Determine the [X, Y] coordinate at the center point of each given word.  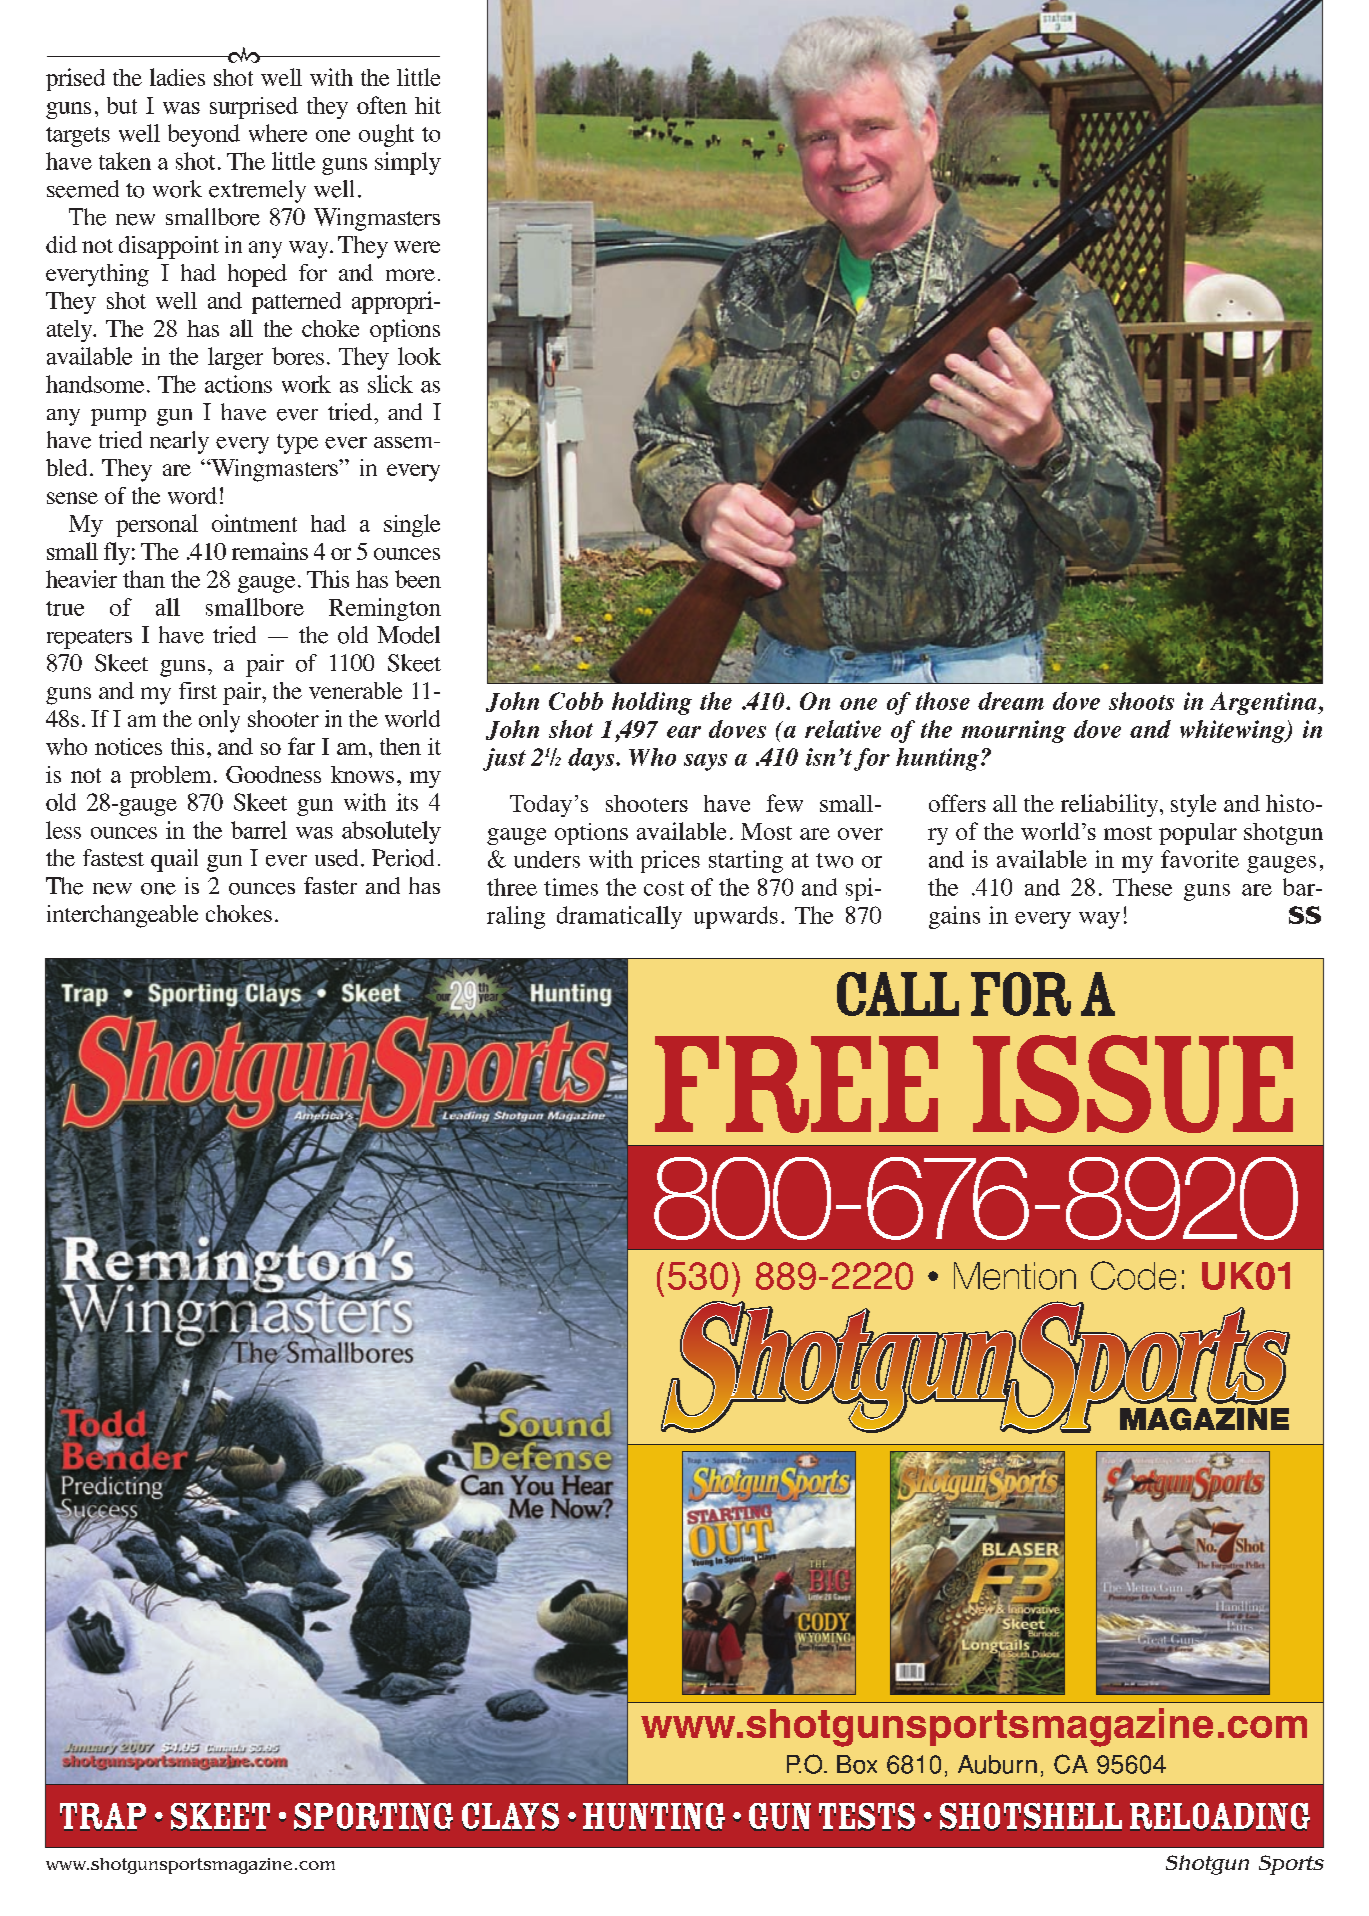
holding [652, 703]
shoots [1141, 701]
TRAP [103, 1817]
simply [408, 163]
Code [1133, 1275]
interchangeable [122, 916]
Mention [1015, 1276]
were [417, 247]
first [198, 690]
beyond [204, 135]
